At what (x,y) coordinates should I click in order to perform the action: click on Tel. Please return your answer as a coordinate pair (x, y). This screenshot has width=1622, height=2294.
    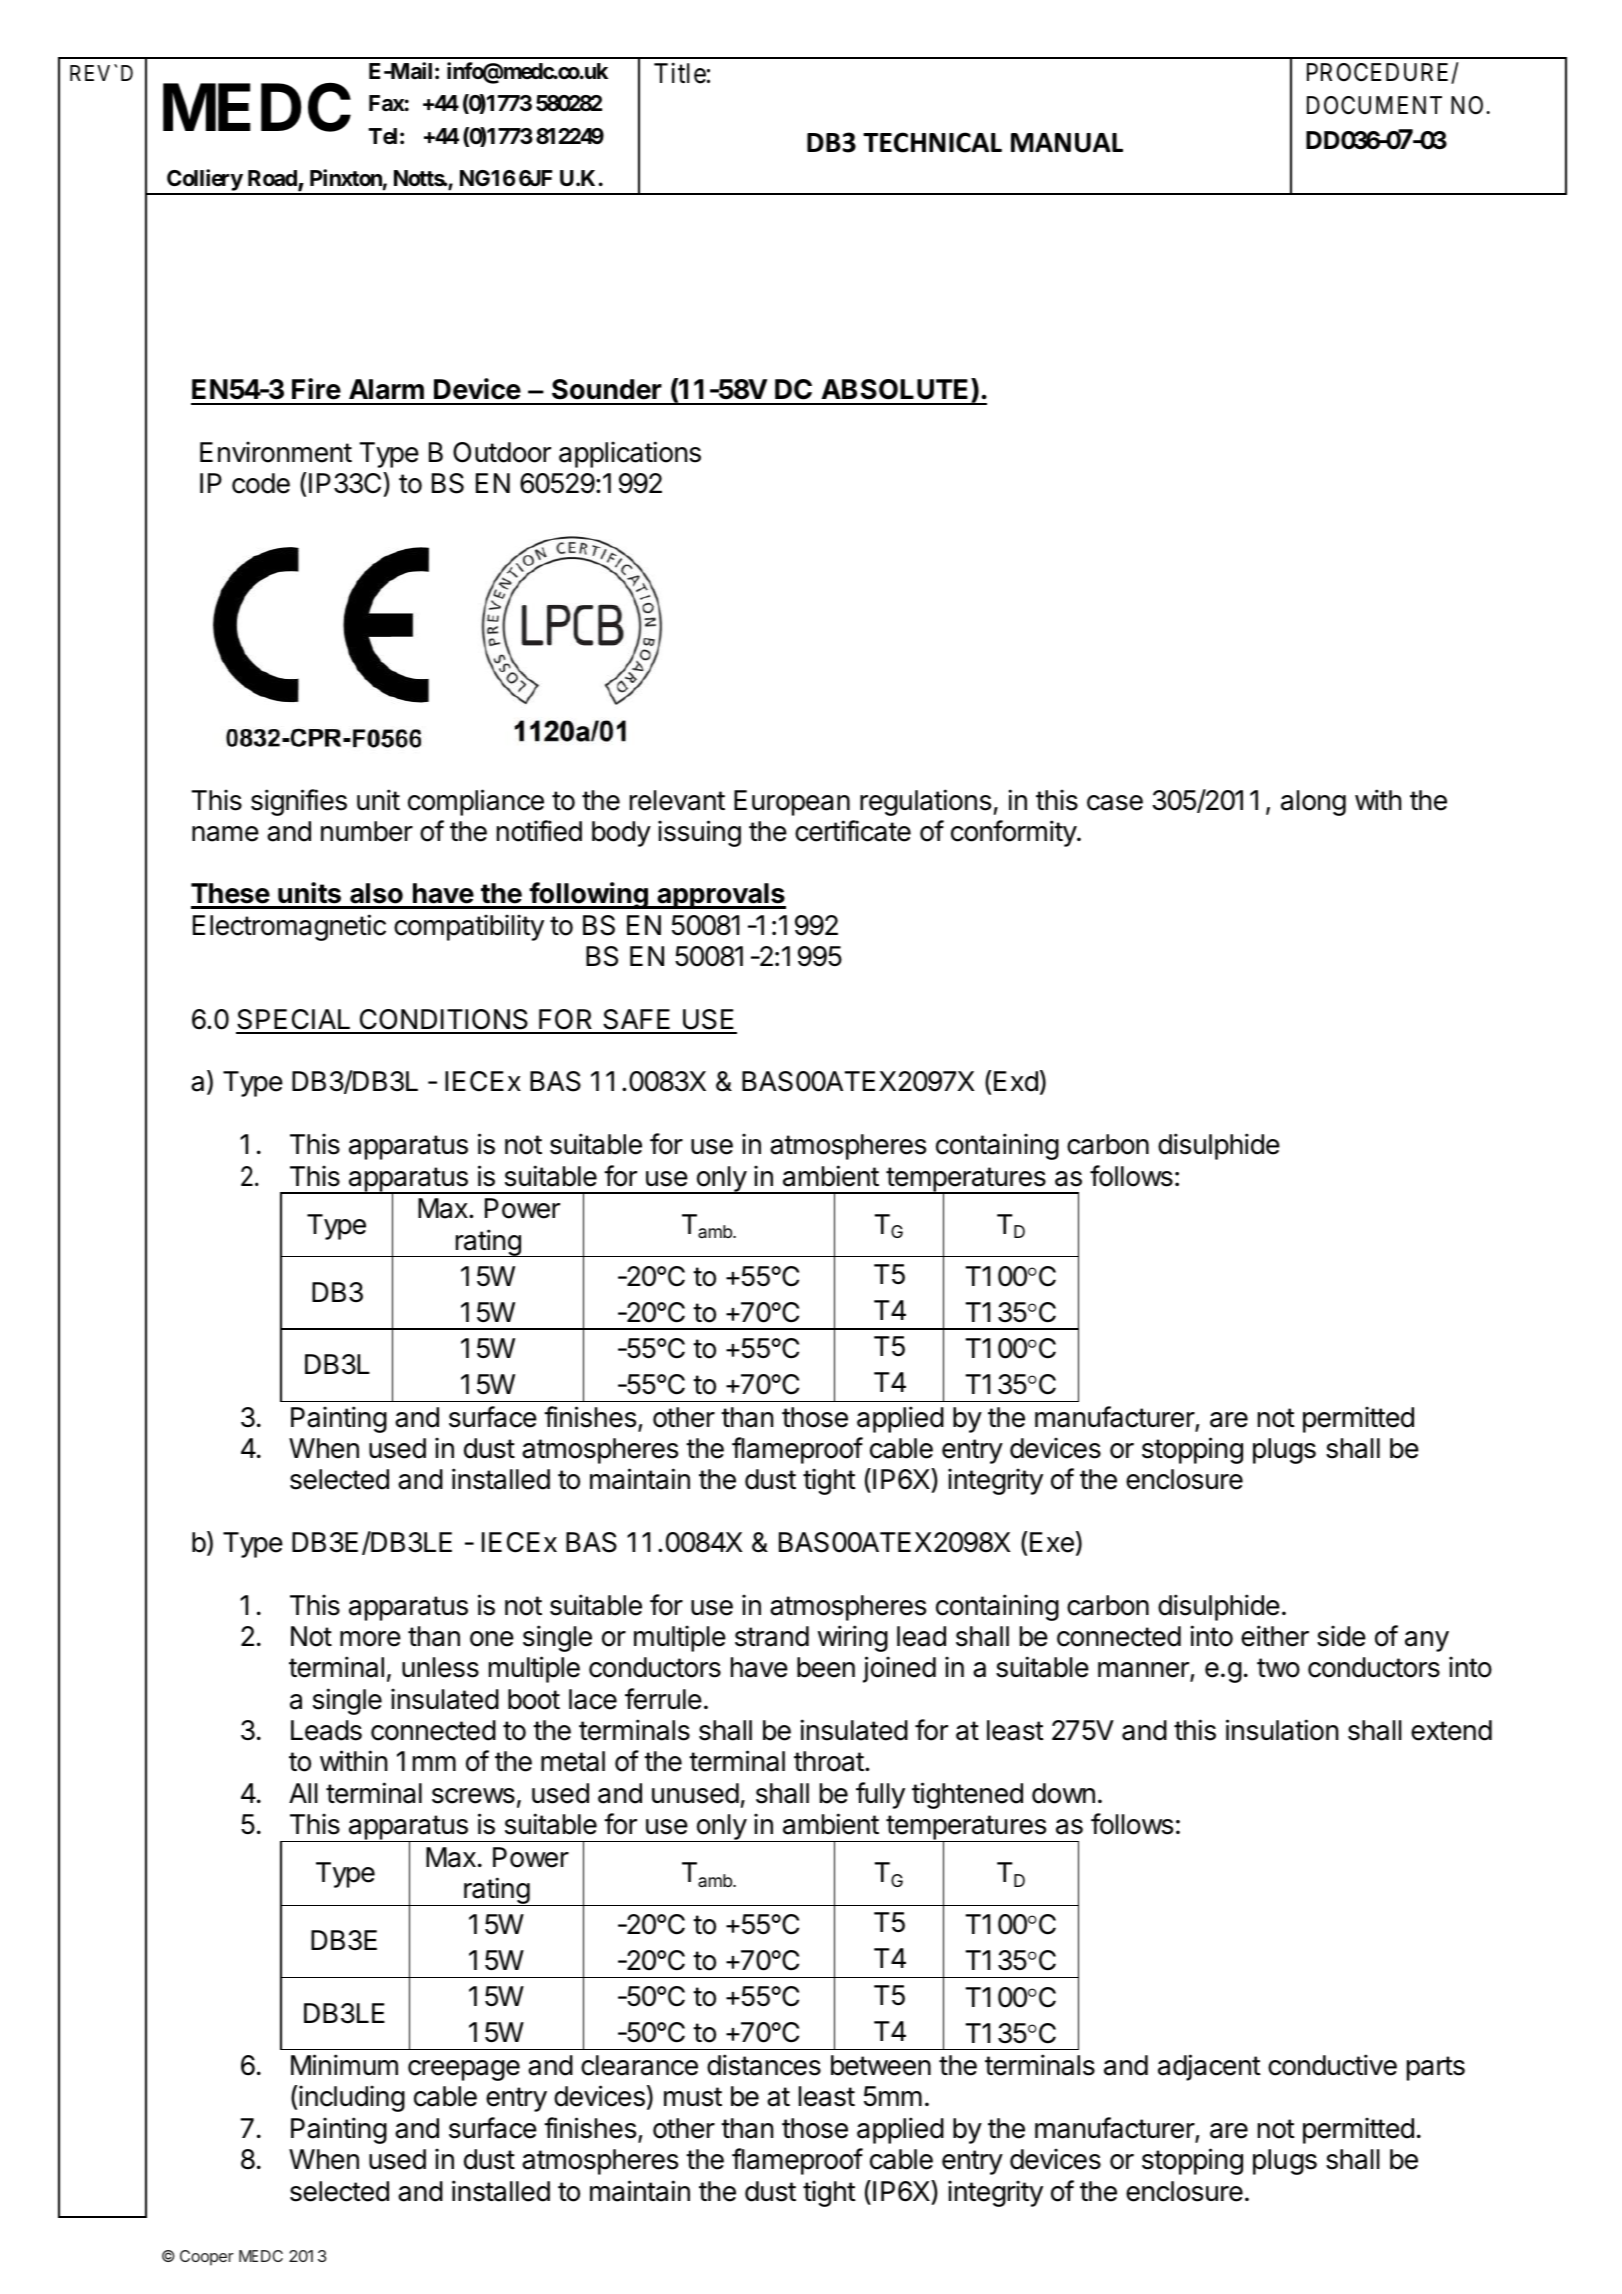
    Looking at the image, I should click on (383, 136).
